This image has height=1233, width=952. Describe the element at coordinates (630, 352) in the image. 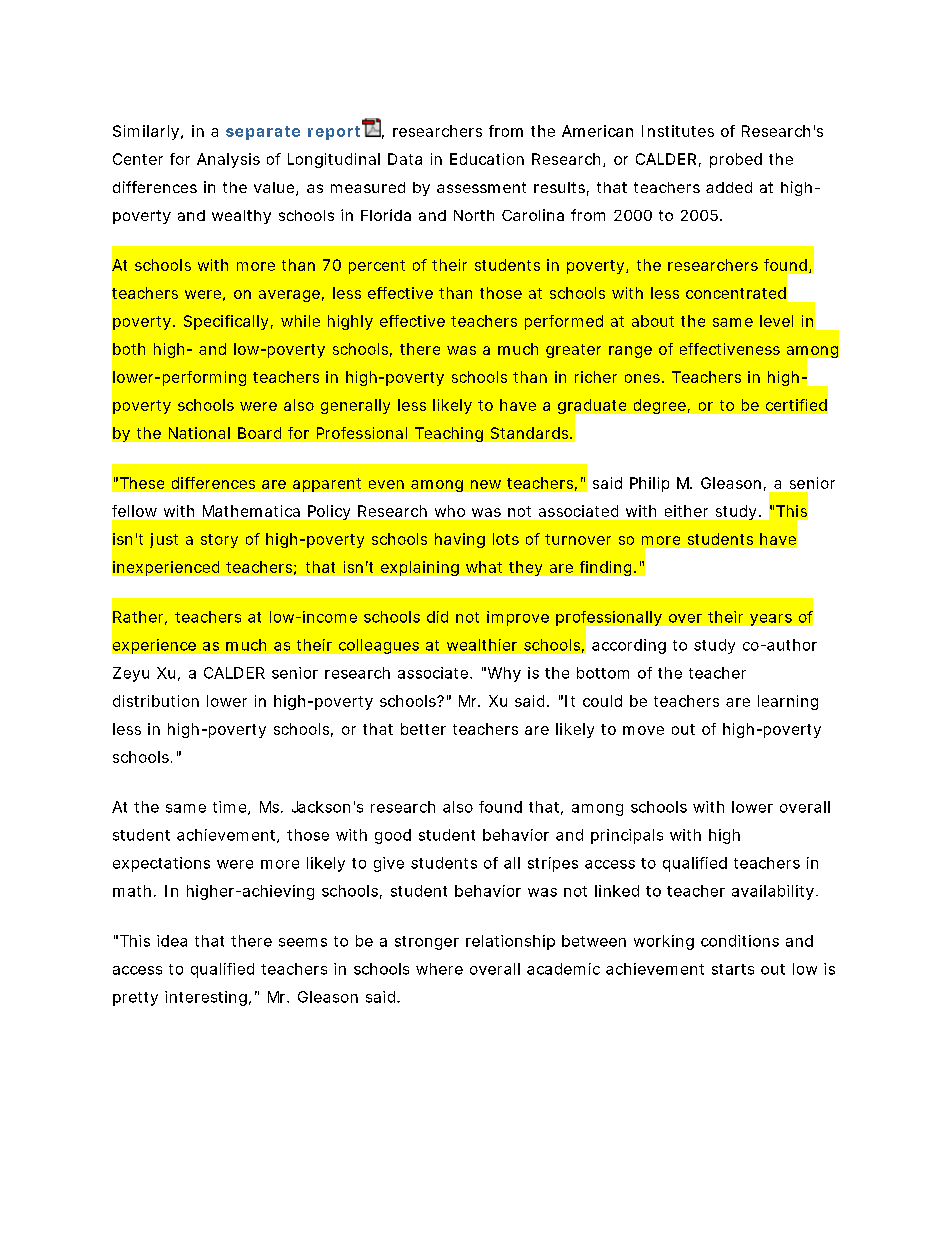

I see `range` at that location.
